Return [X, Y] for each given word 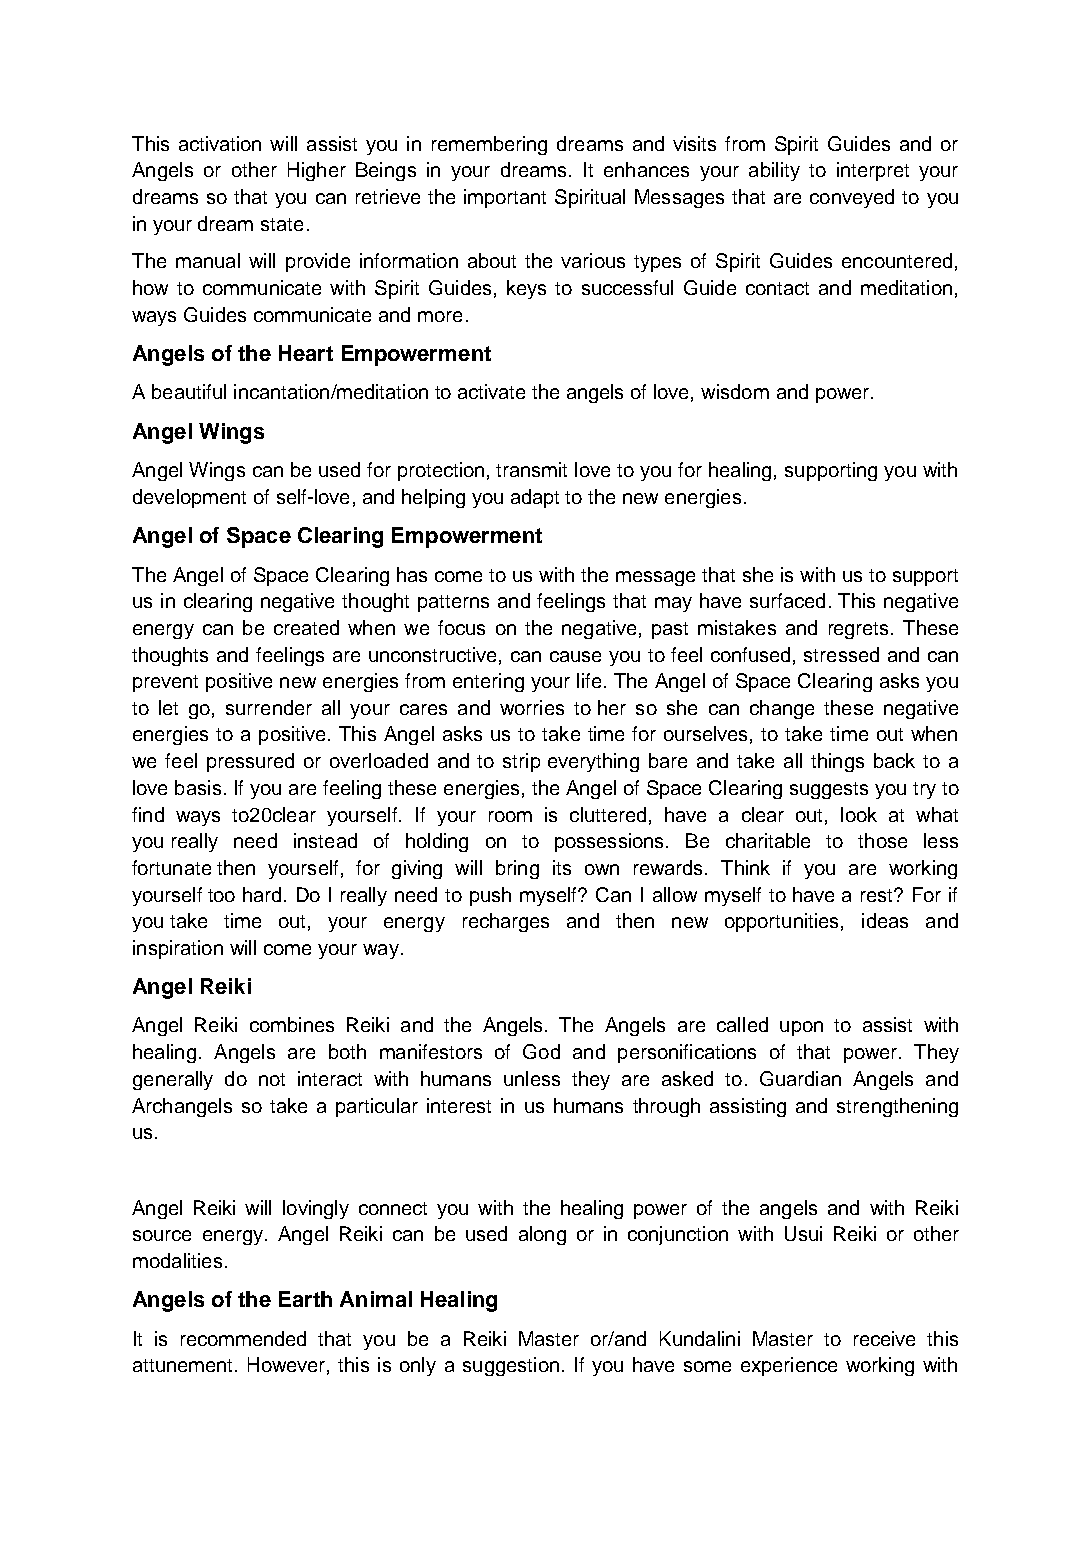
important [505, 198]
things [837, 762]
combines [292, 1024]
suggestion [511, 1366]
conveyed [852, 198]
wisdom [735, 391]
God [541, 1051]
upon [801, 1028]
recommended [243, 1338]
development [189, 498]
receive [884, 1338]
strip [521, 762]
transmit [531, 469]
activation [220, 143]
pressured [250, 762]
